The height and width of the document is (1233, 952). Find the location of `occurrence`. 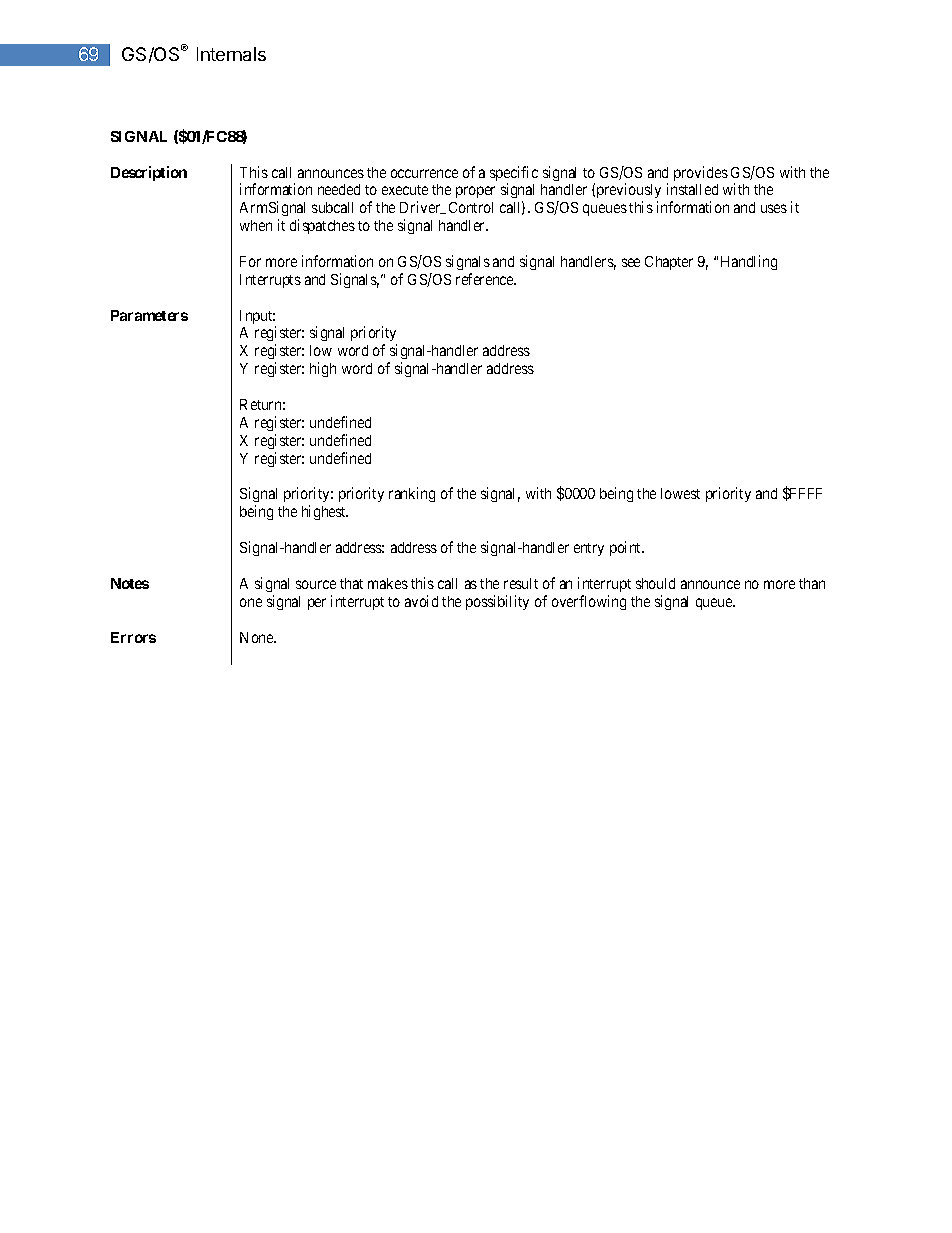

occurrence is located at coordinates (424, 173).
